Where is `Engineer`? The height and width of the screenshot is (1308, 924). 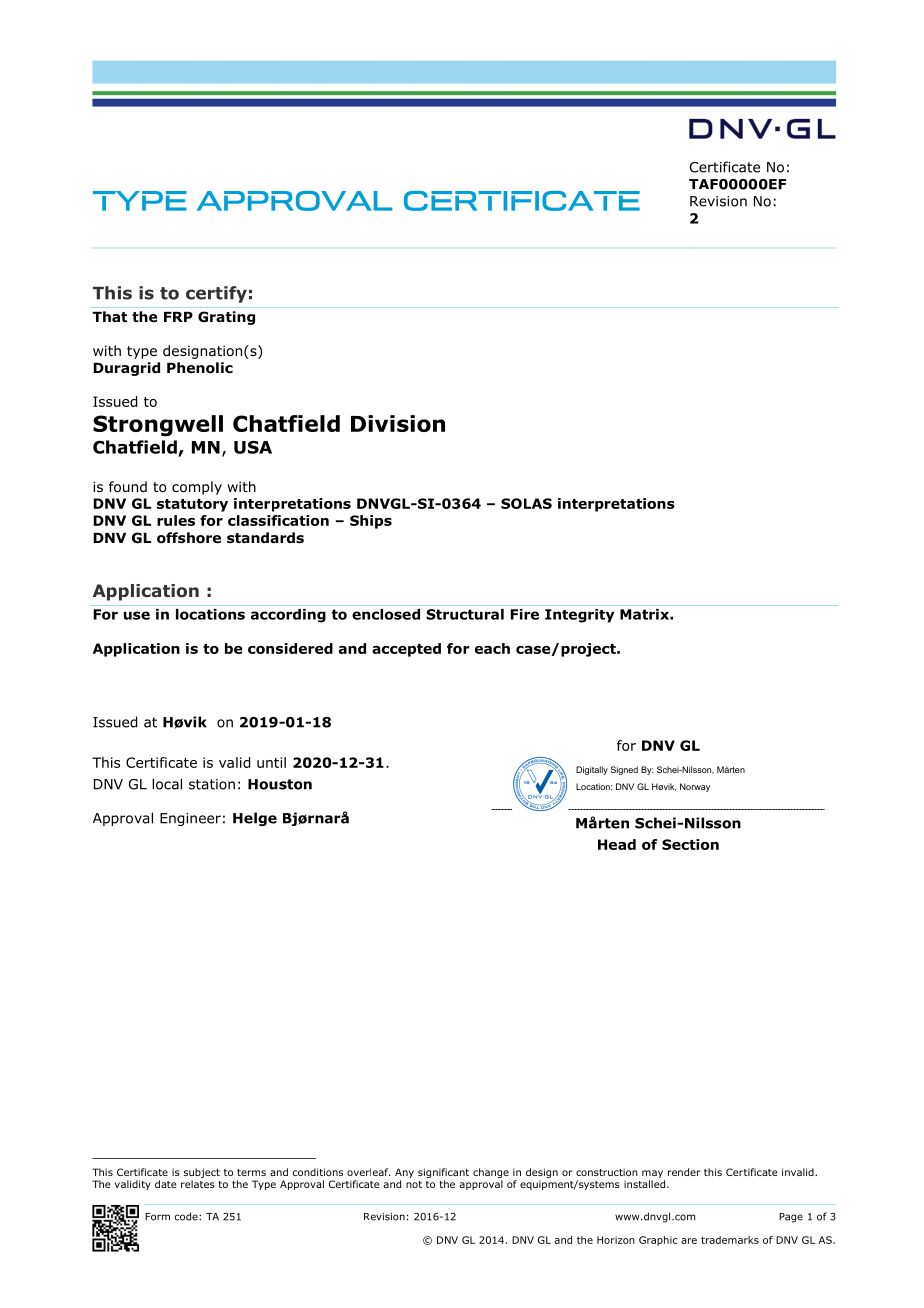
Engineer is located at coordinates (190, 819).
